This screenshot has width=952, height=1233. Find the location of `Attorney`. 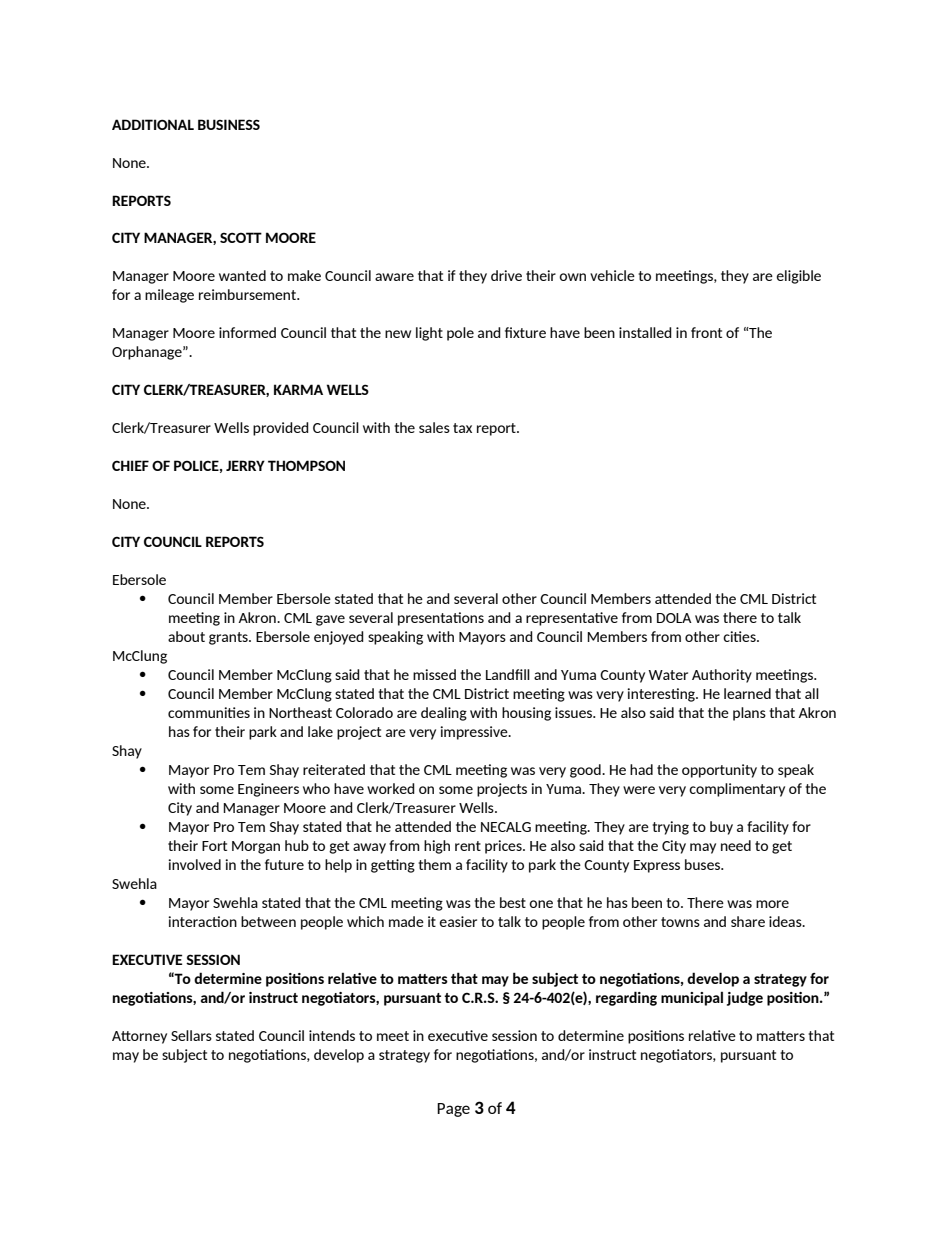

Attorney is located at coordinates (139, 1037).
